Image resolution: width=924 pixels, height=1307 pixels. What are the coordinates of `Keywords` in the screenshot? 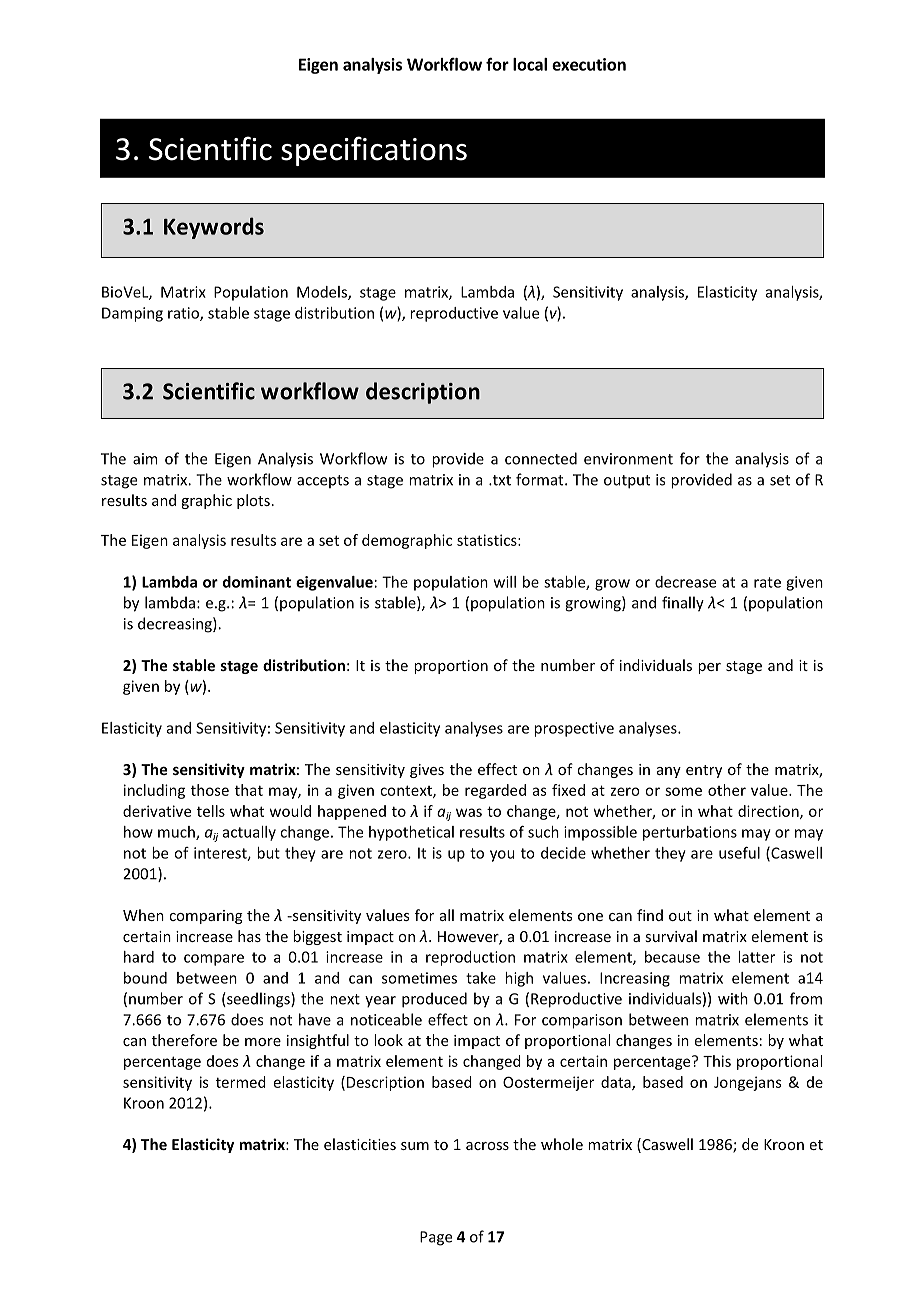 It's located at (214, 228).
